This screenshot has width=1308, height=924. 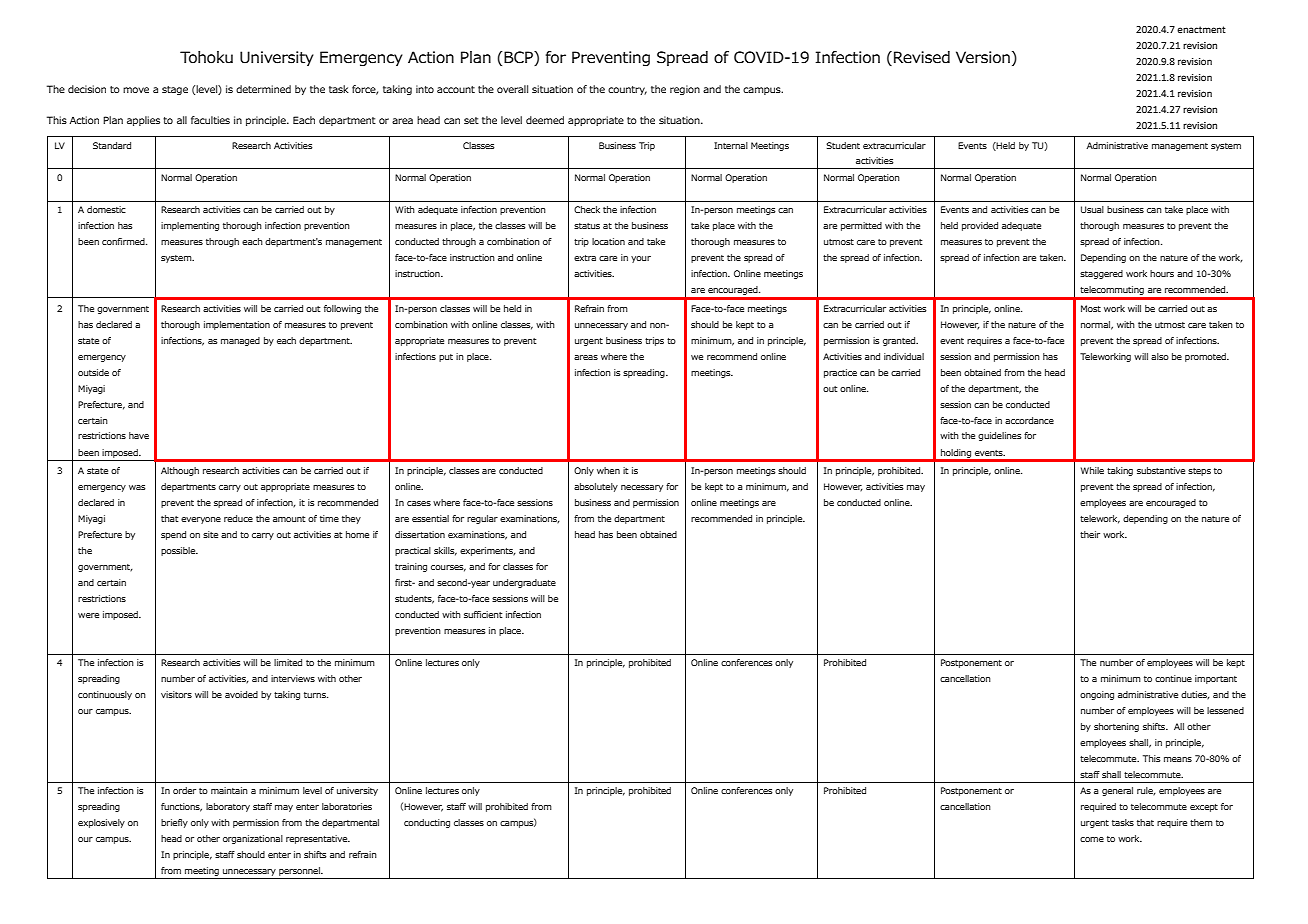 What do you see at coordinates (139, 435) in the screenshot?
I see `have` at bounding box center [139, 435].
